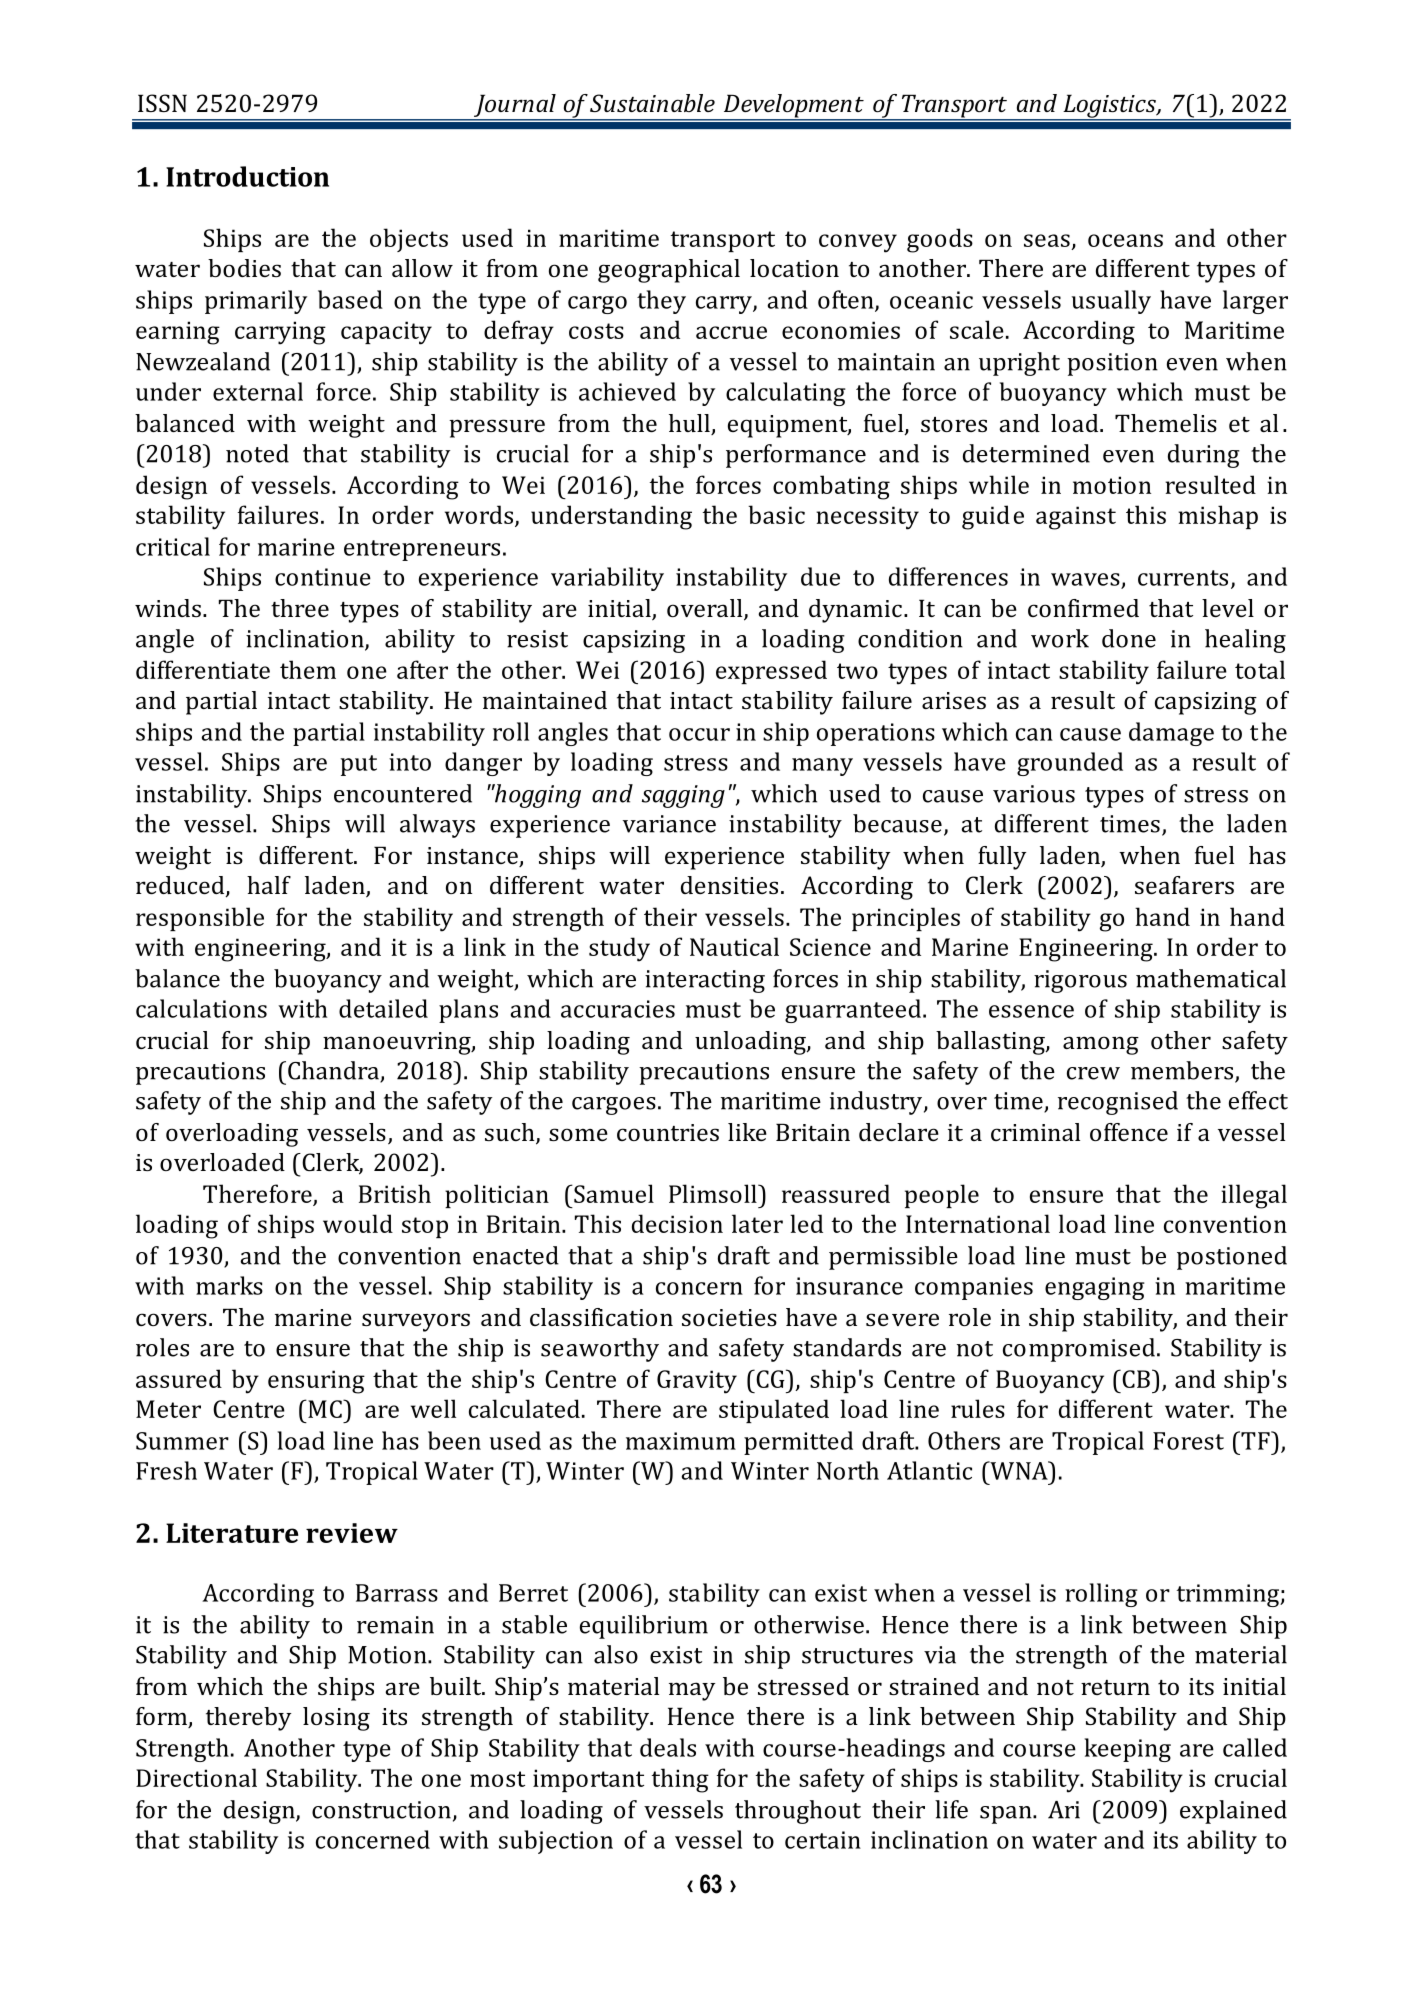 The image size is (1423, 2012). Describe the element at coordinates (1109, 107) in the screenshot. I see `Logistics` at that location.
